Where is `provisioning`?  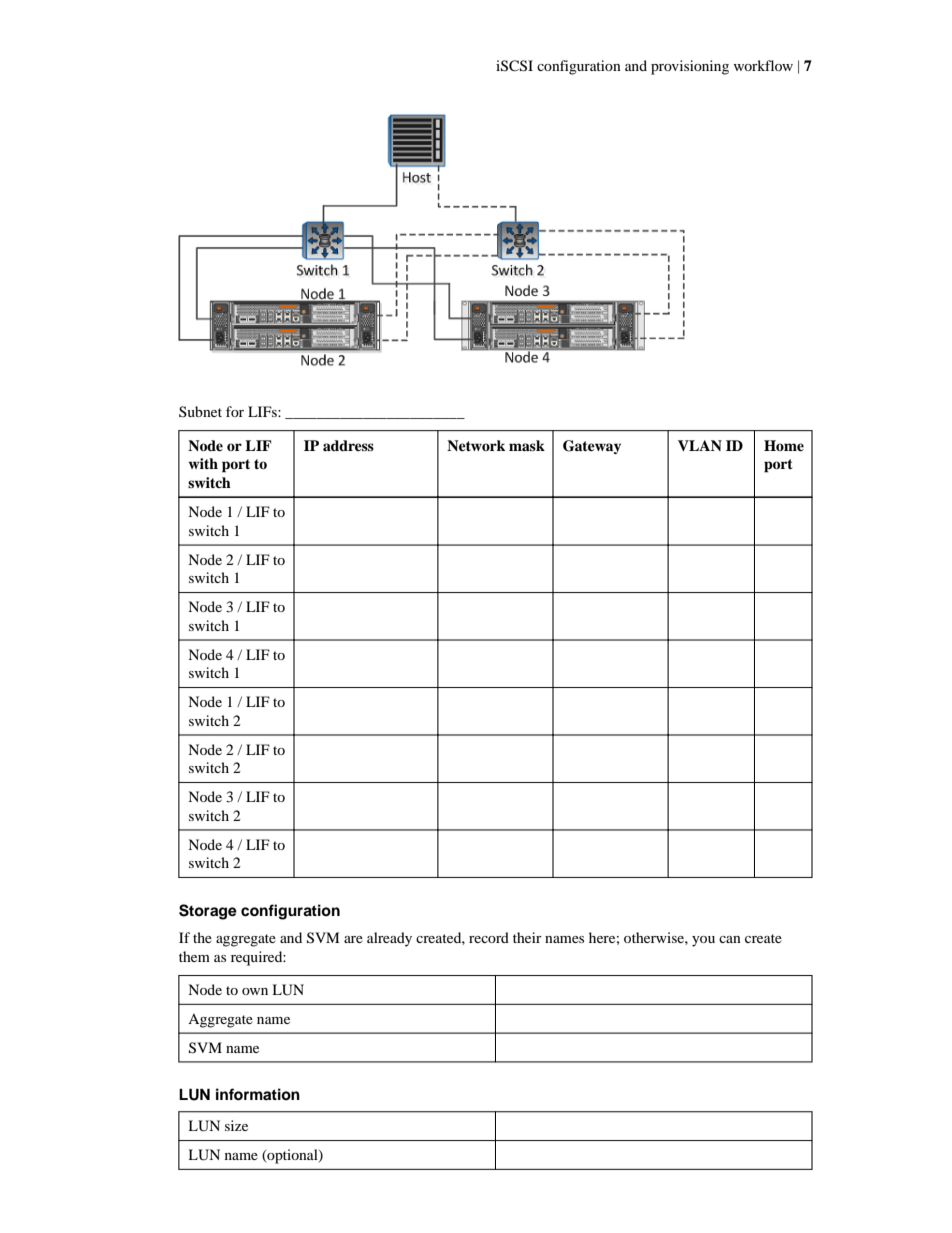
provisioning is located at coordinates (690, 67).
